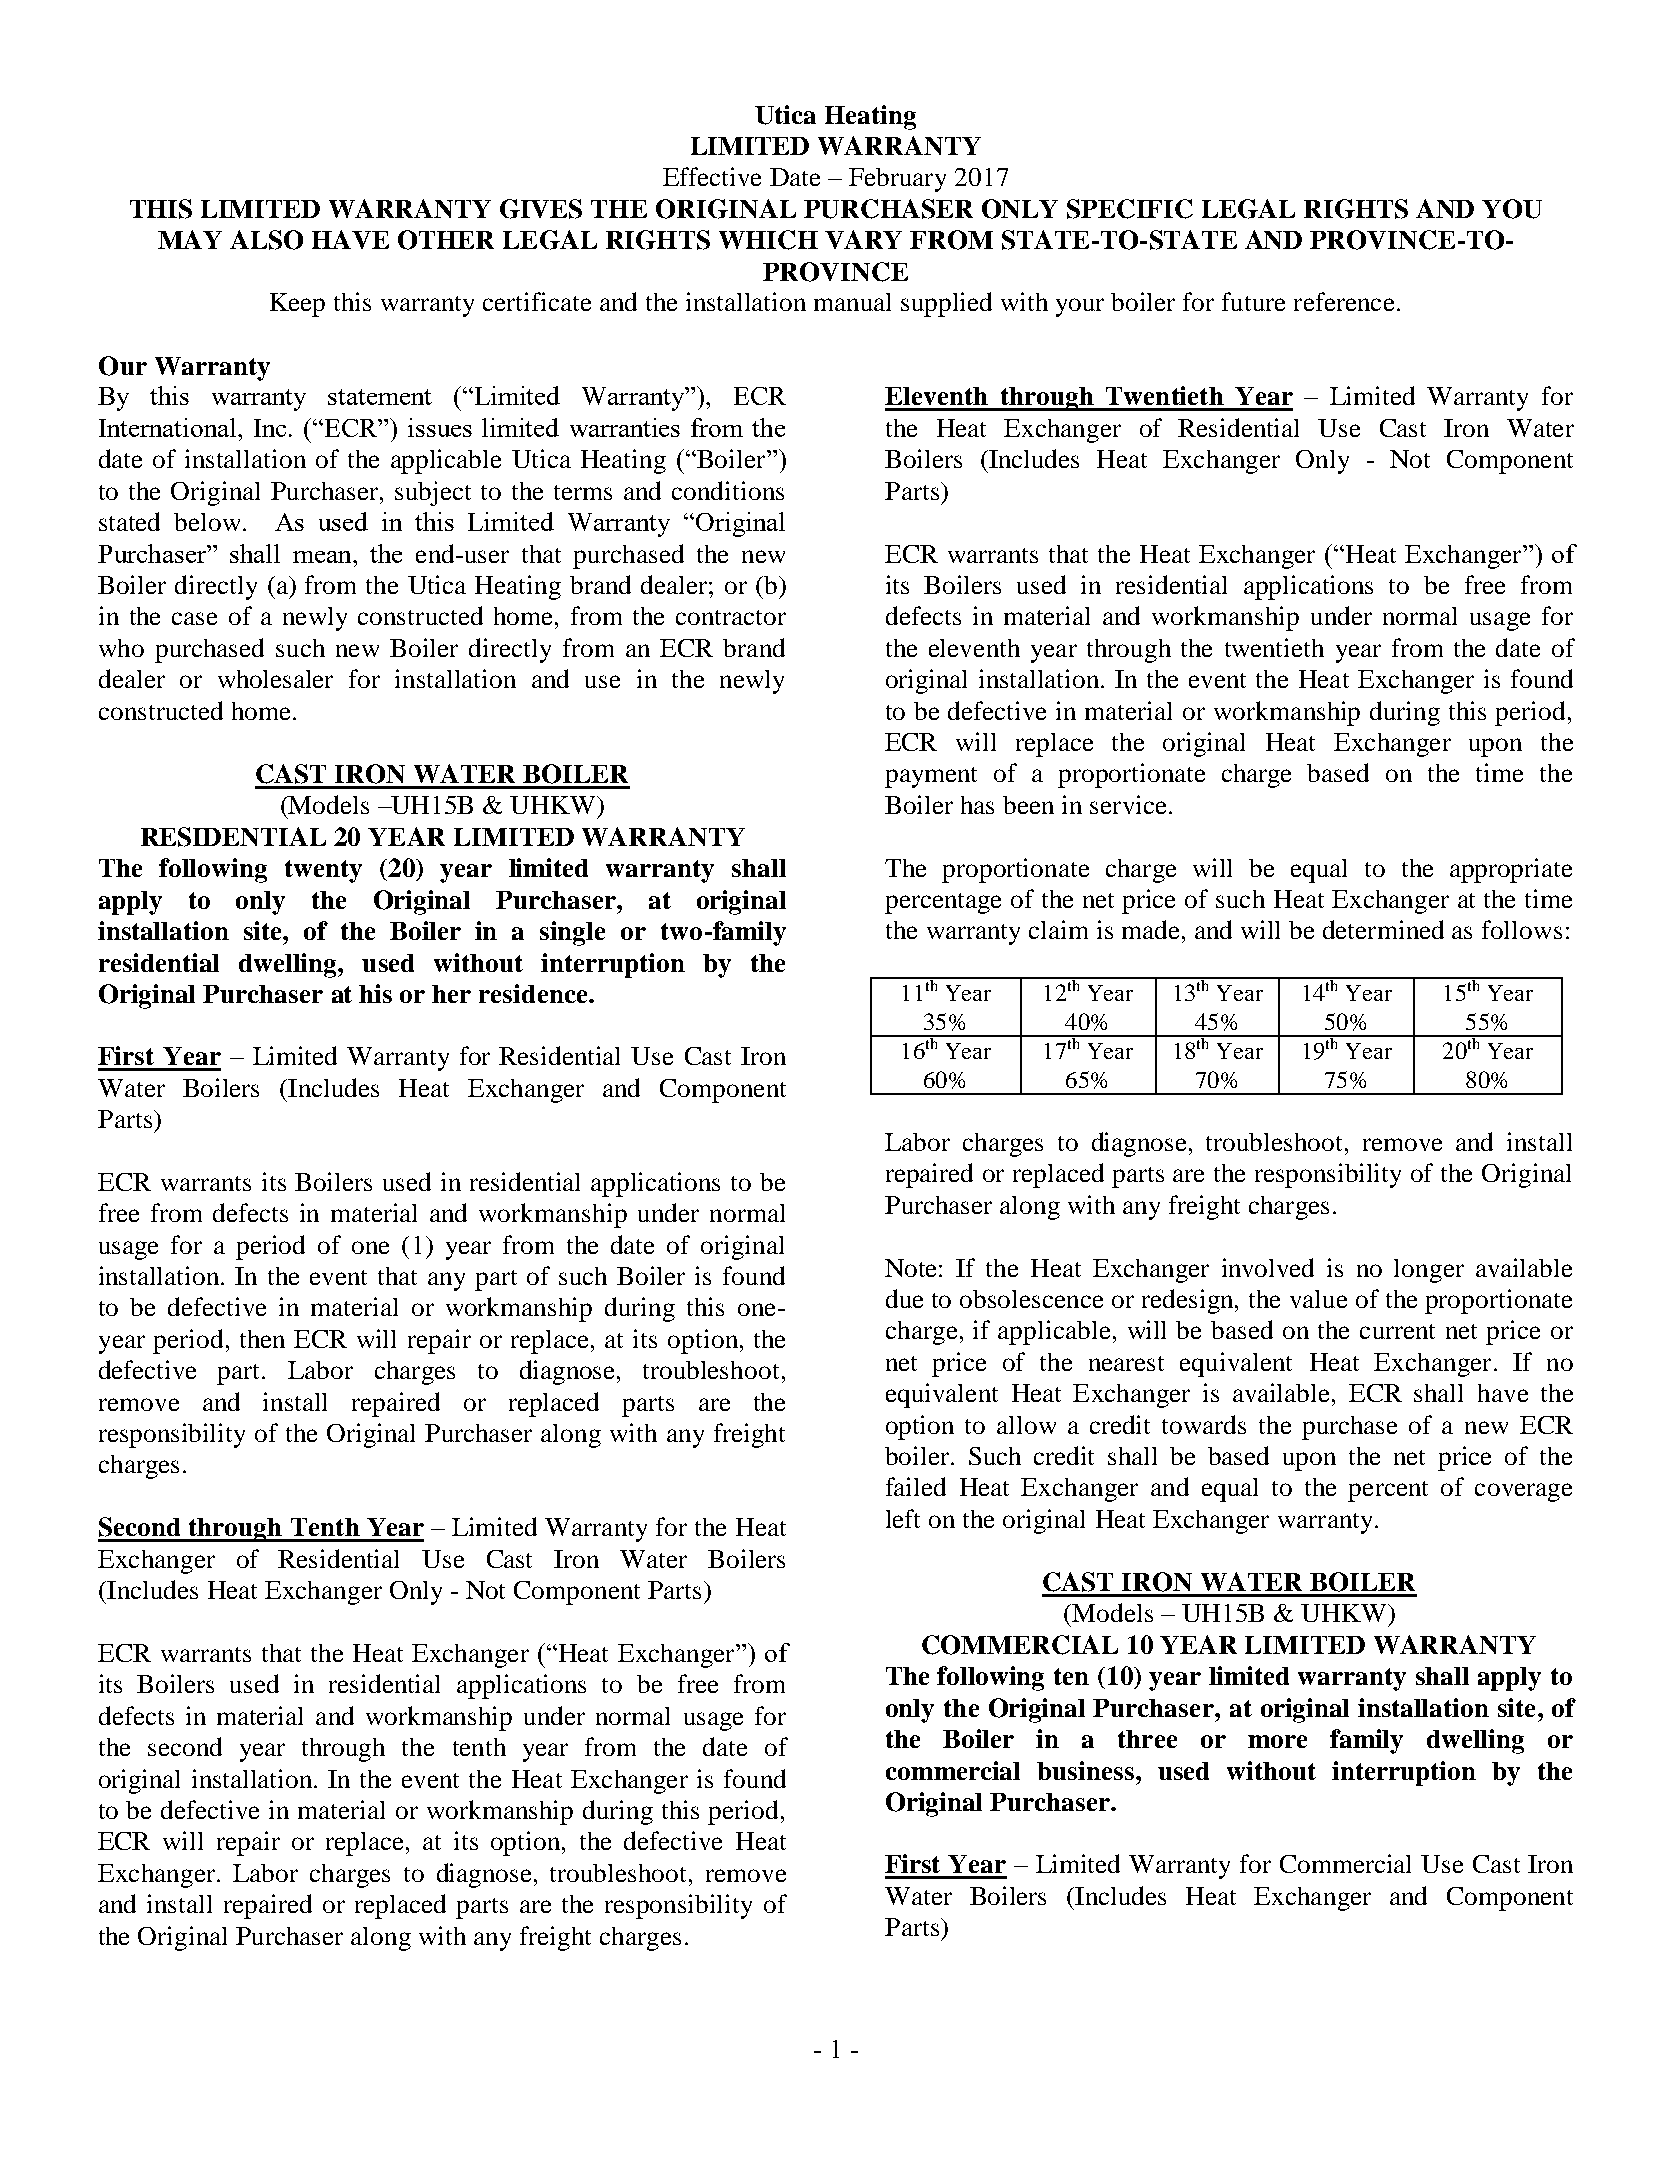 This page has height=2163, width=1672. I want to click on then, so click(262, 1339).
